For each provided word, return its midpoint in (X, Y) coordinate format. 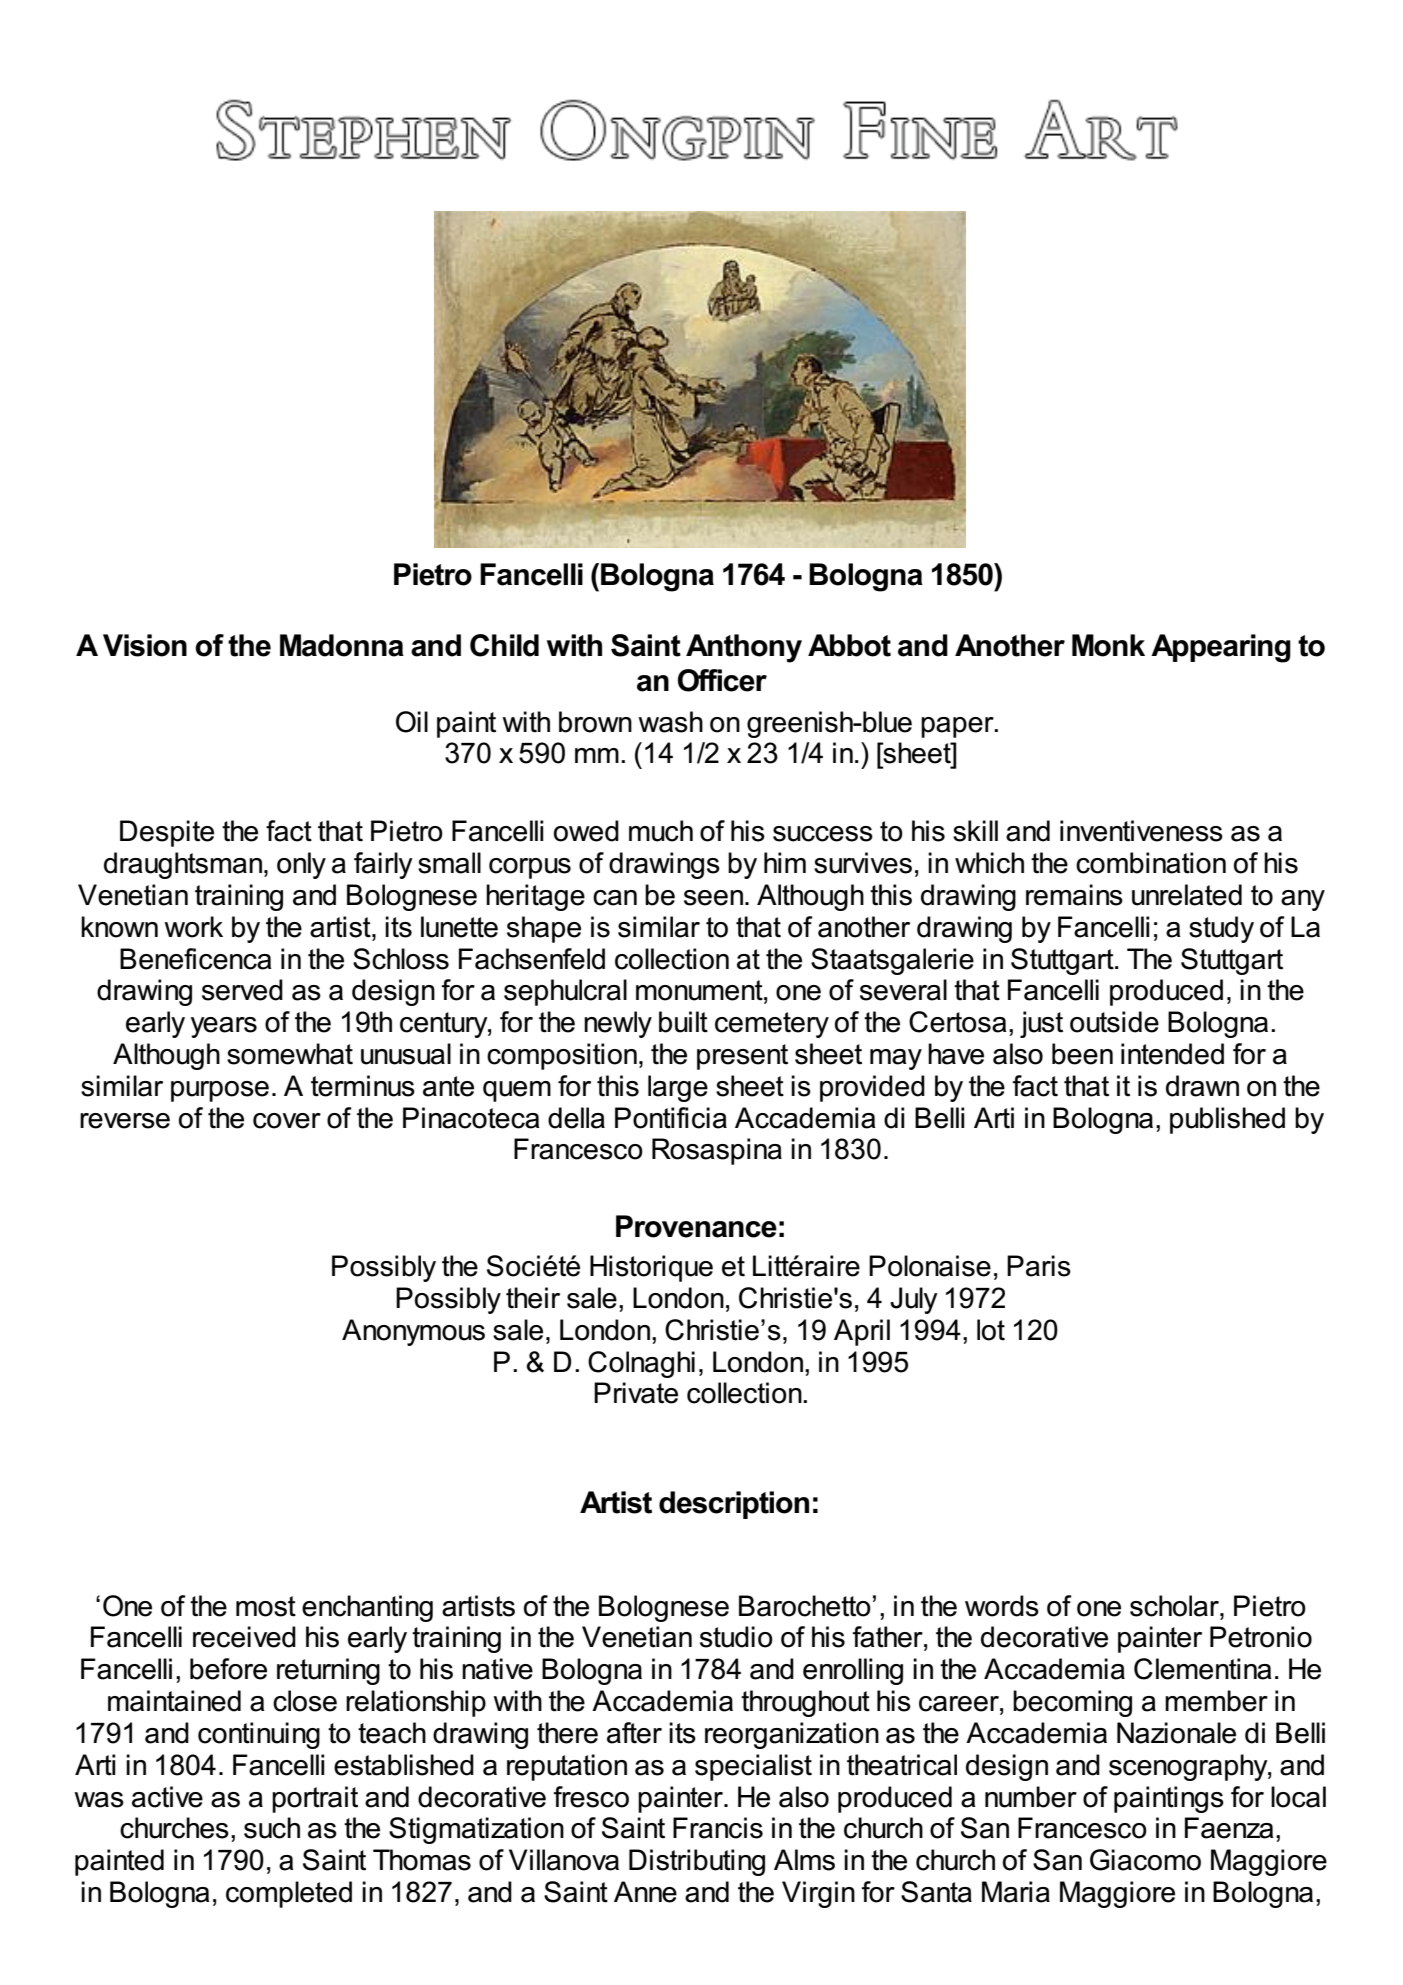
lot (991, 1330)
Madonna (342, 645)
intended (1172, 1054)
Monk (1108, 645)
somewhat (290, 1054)
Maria (1016, 1892)
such (272, 1828)
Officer (722, 680)
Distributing (697, 1862)
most (266, 1606)
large (678, 1088)
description (734, 1505)
